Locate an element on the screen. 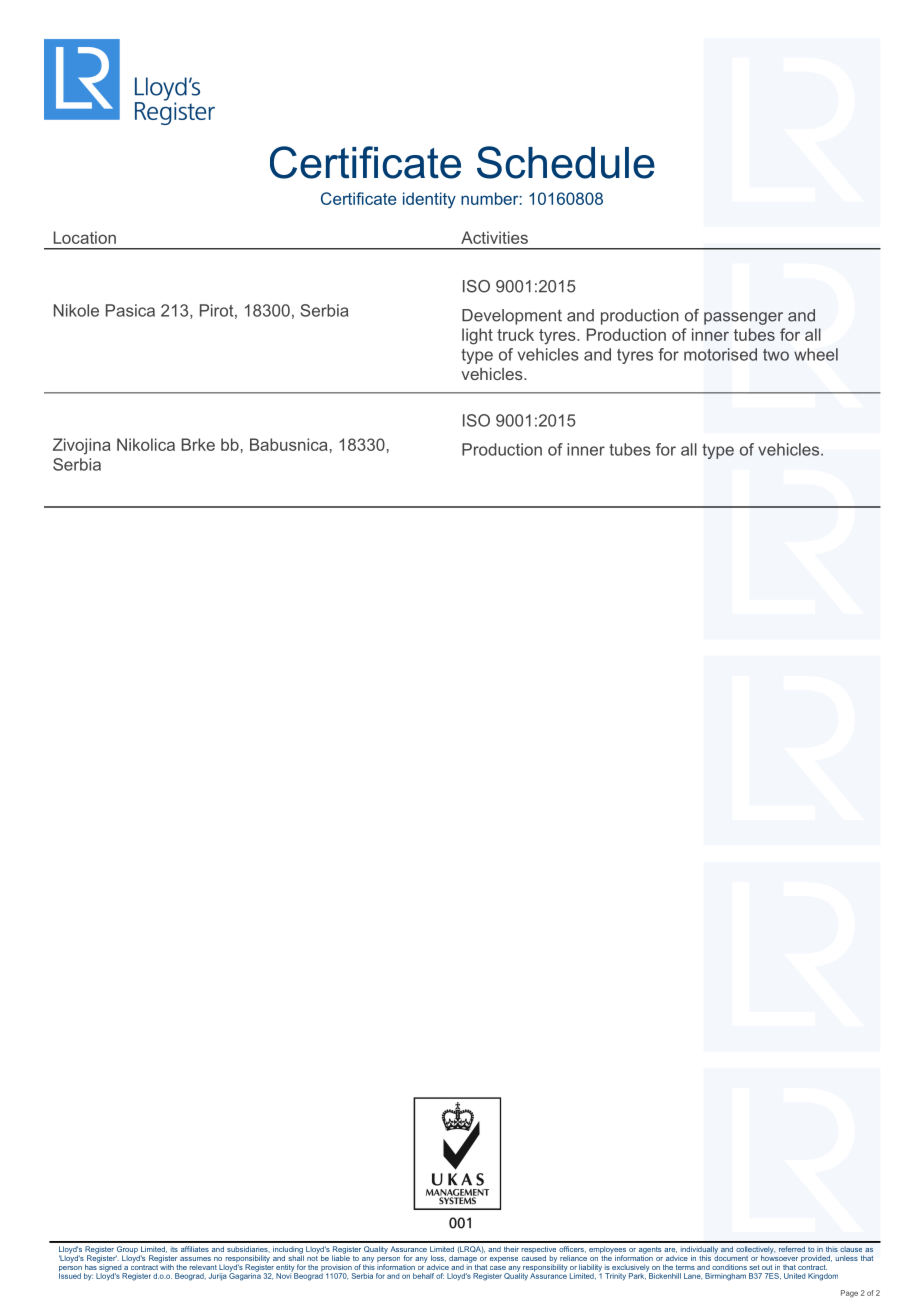 Image resolution: width=924 pixels, height=1308 pixels. Location is located at coordinates (85, 237).
